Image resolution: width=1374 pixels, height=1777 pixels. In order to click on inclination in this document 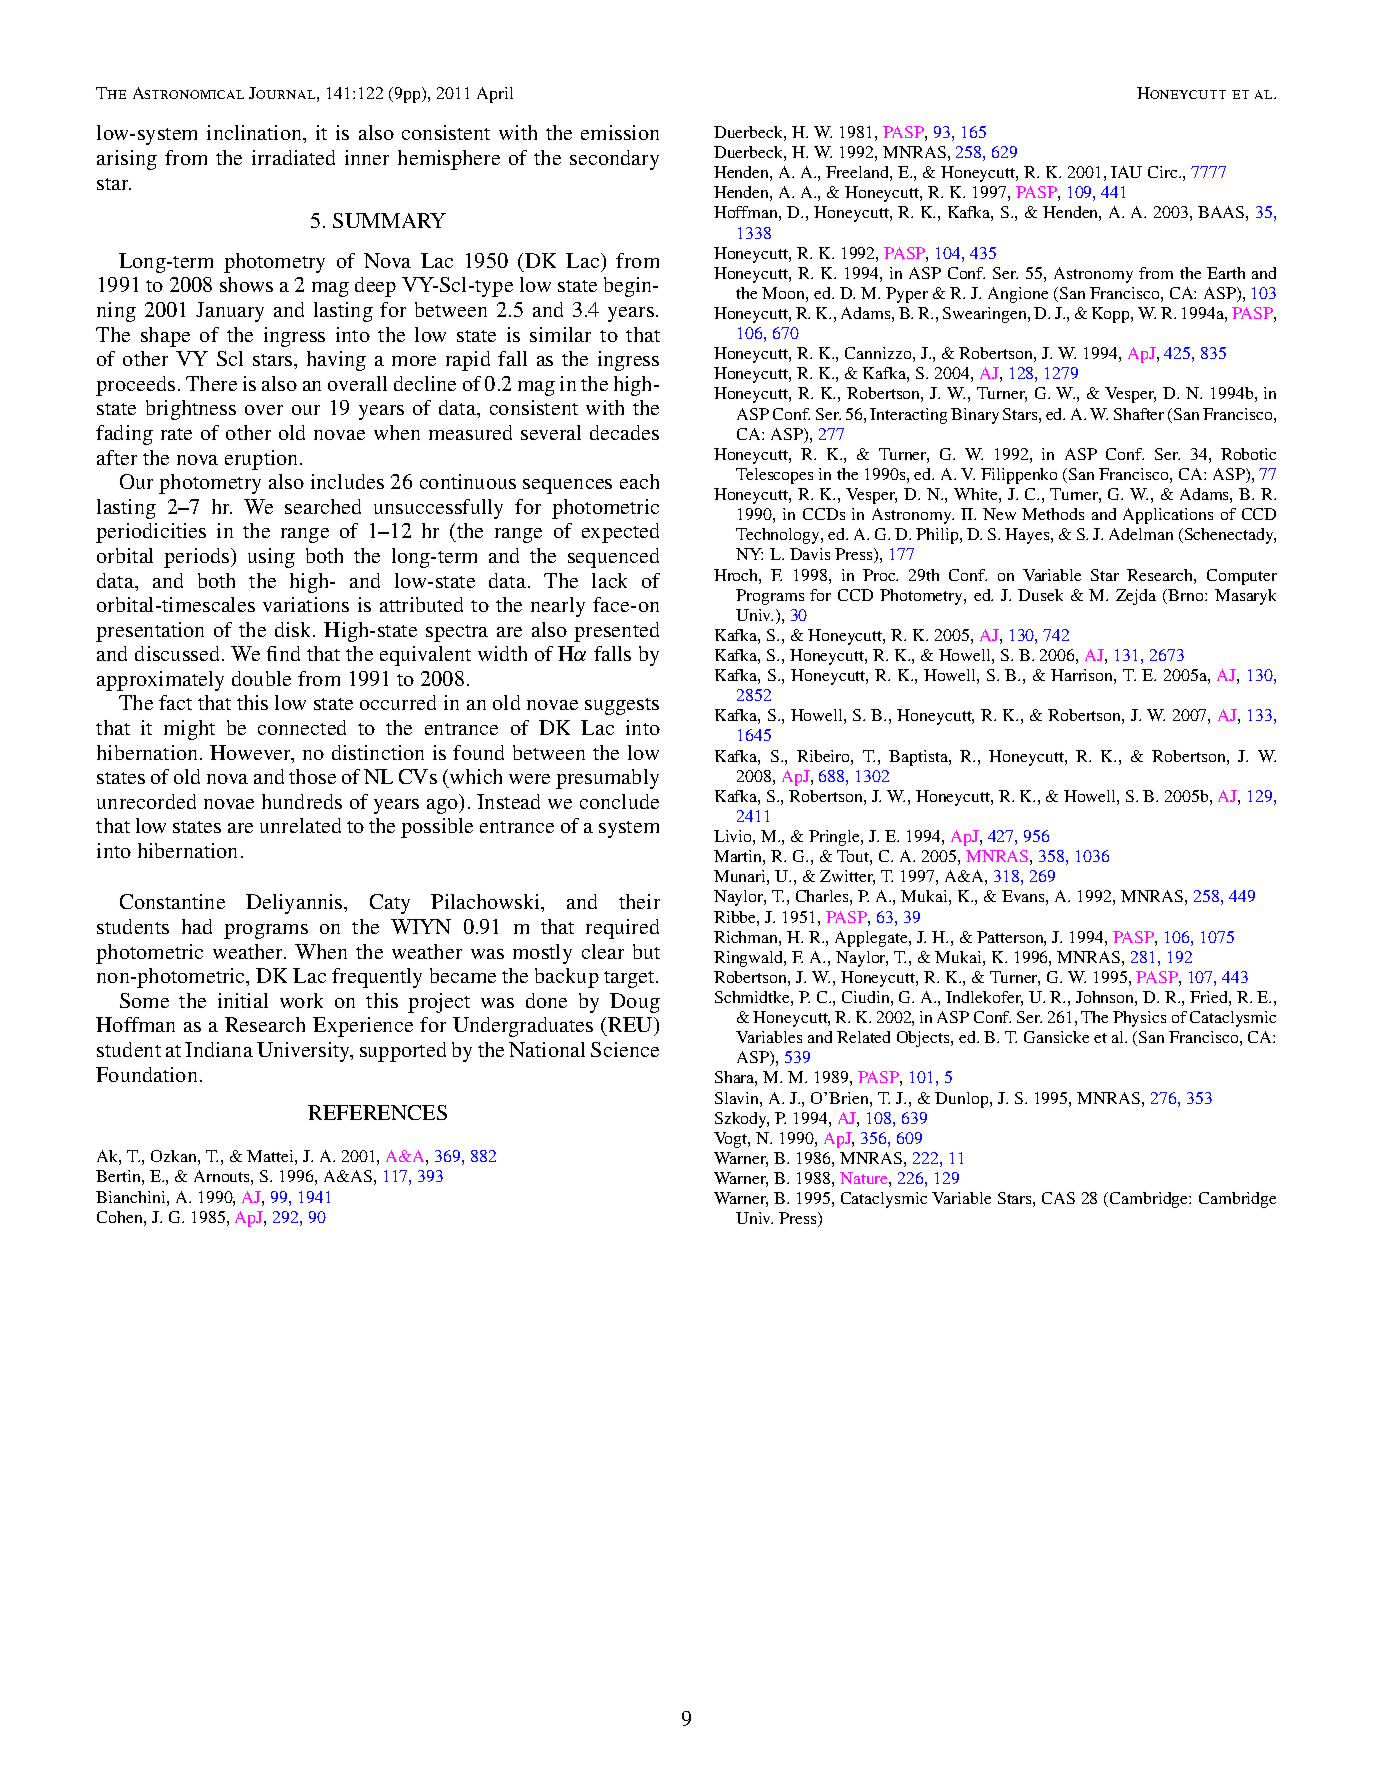, I will do `click(256, 134)`.
